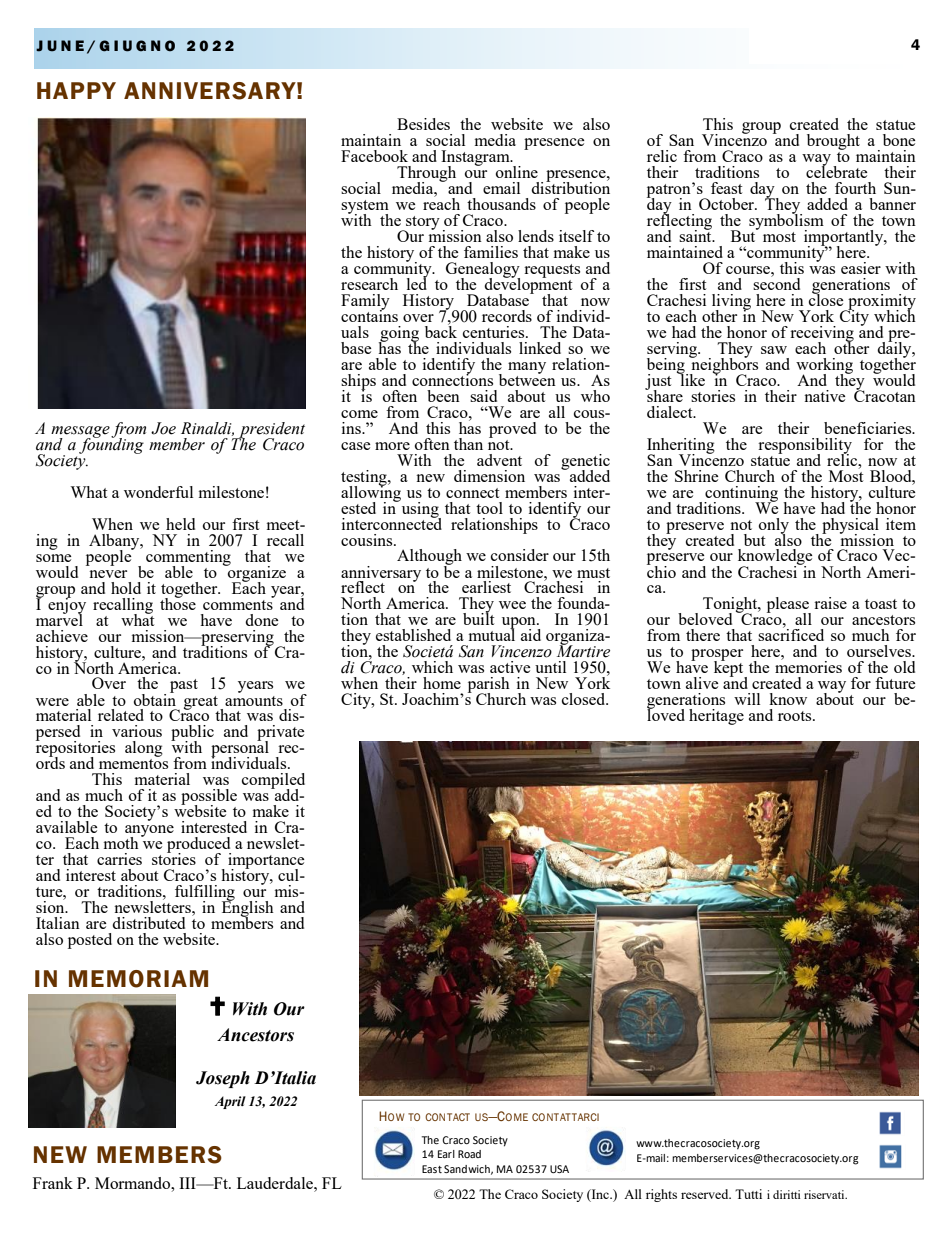 The width and height of the screenshot is (952, 1233). What do you see at coordinates (489, 686) in the screenshot?
I see `parish` at bounding box center [489, 686].
